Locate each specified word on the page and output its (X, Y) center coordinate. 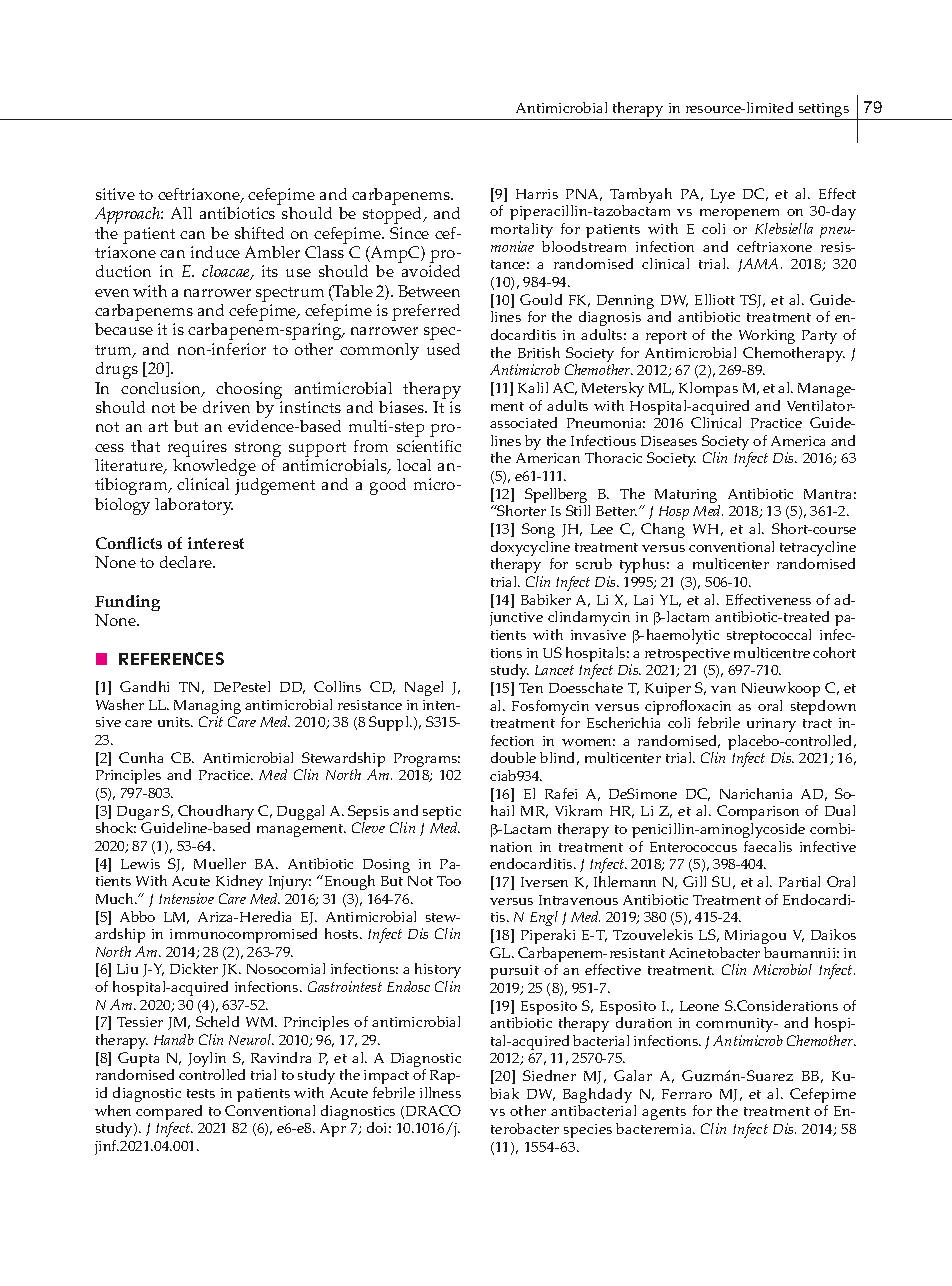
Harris (537, 194)
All (181, 213)
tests (201, 1093)
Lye (723, 196)
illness (440, 1092)
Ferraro (687, 1094)
